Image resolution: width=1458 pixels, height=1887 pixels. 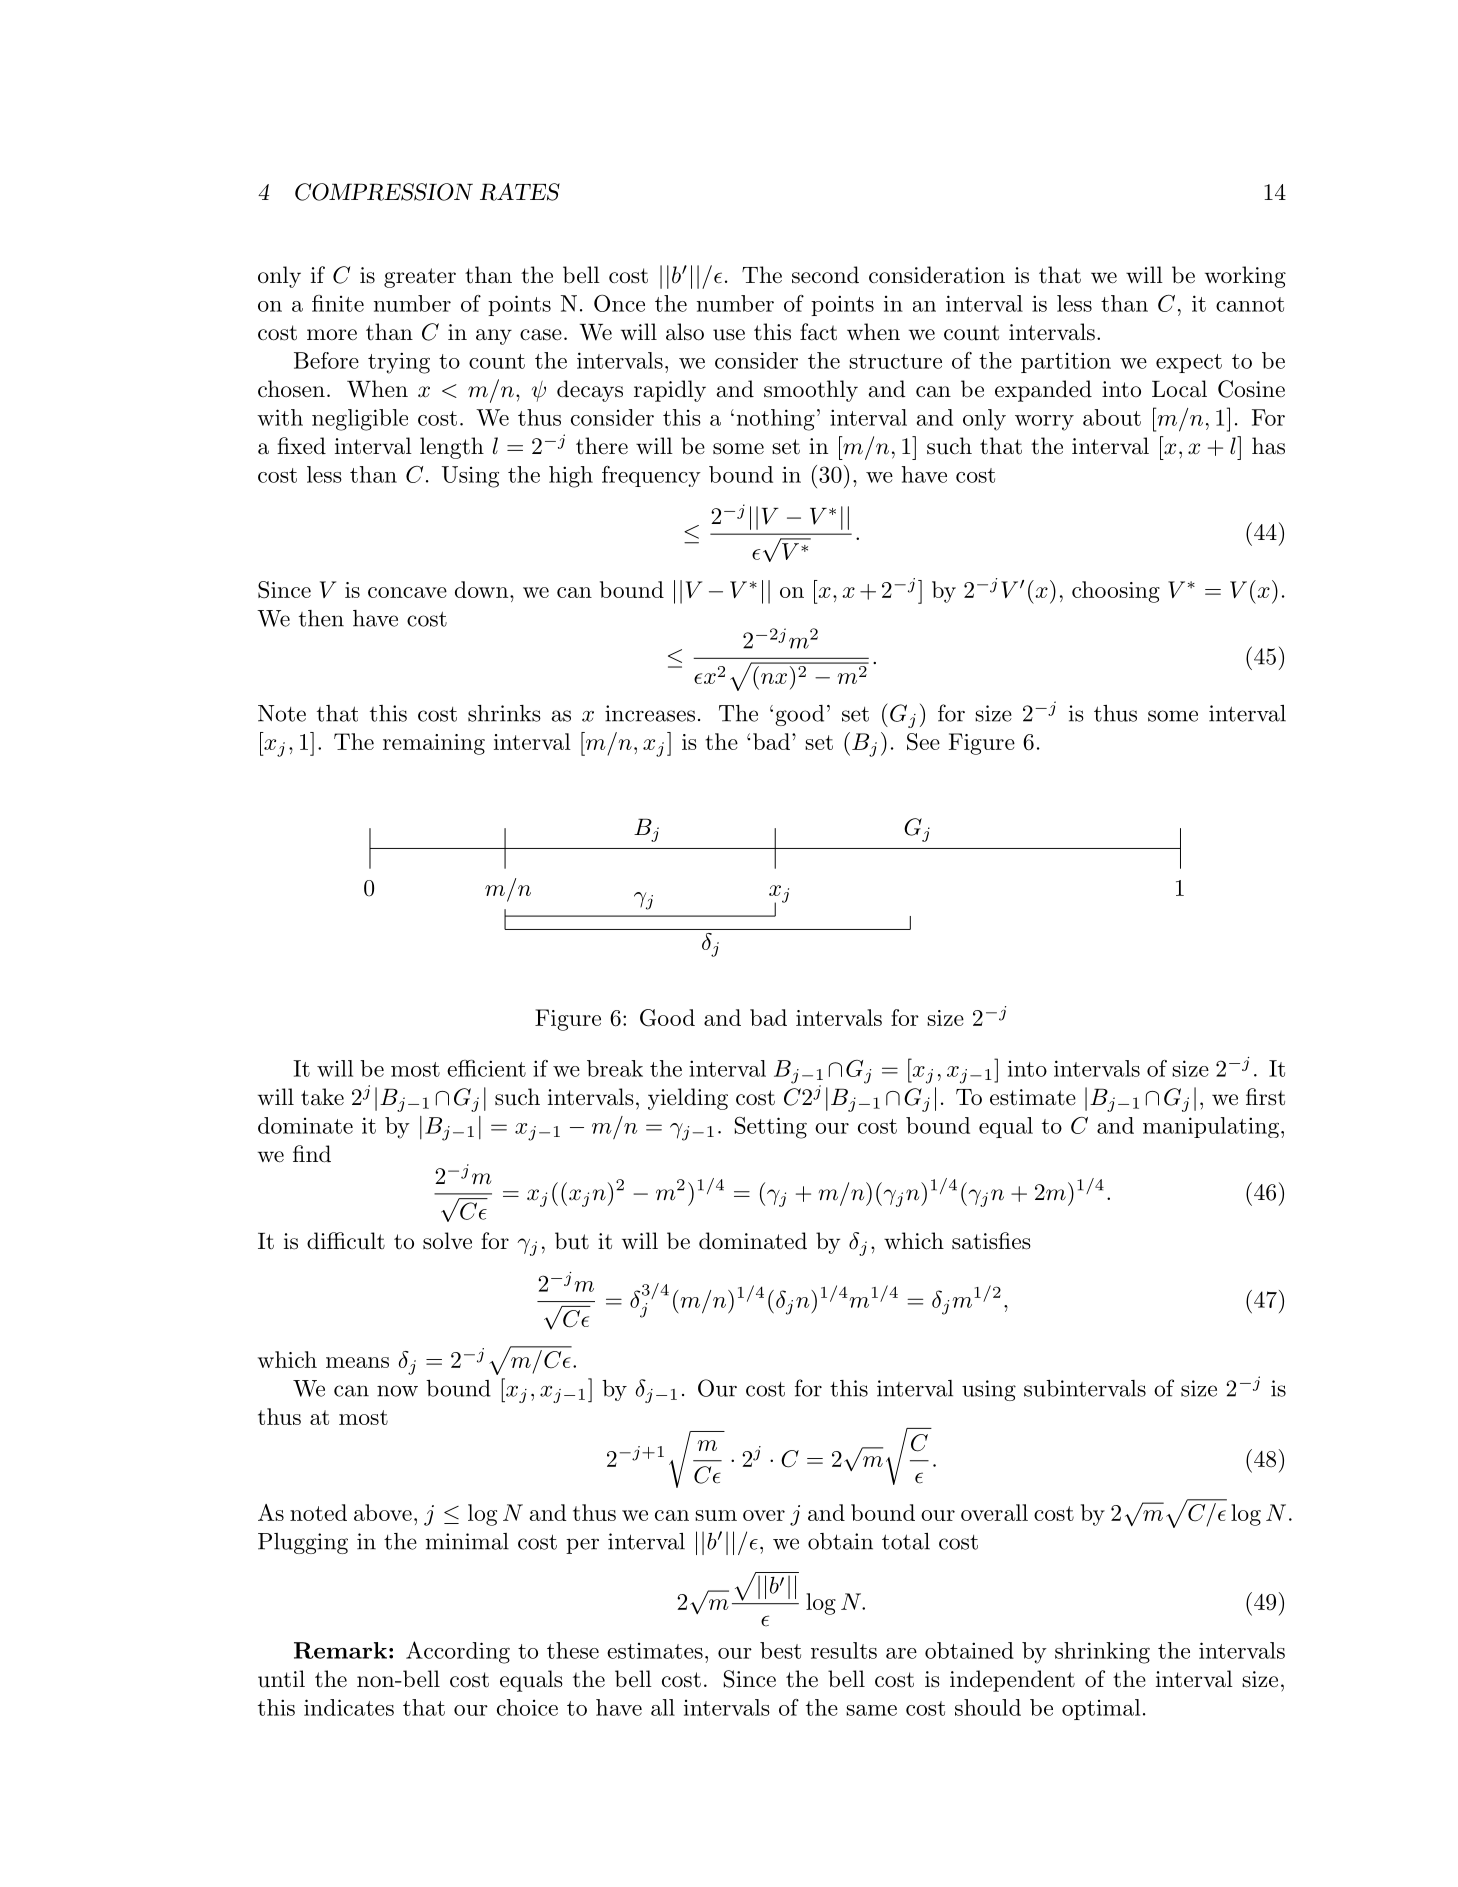 I want to click on second, so click(x=825, y=275).
